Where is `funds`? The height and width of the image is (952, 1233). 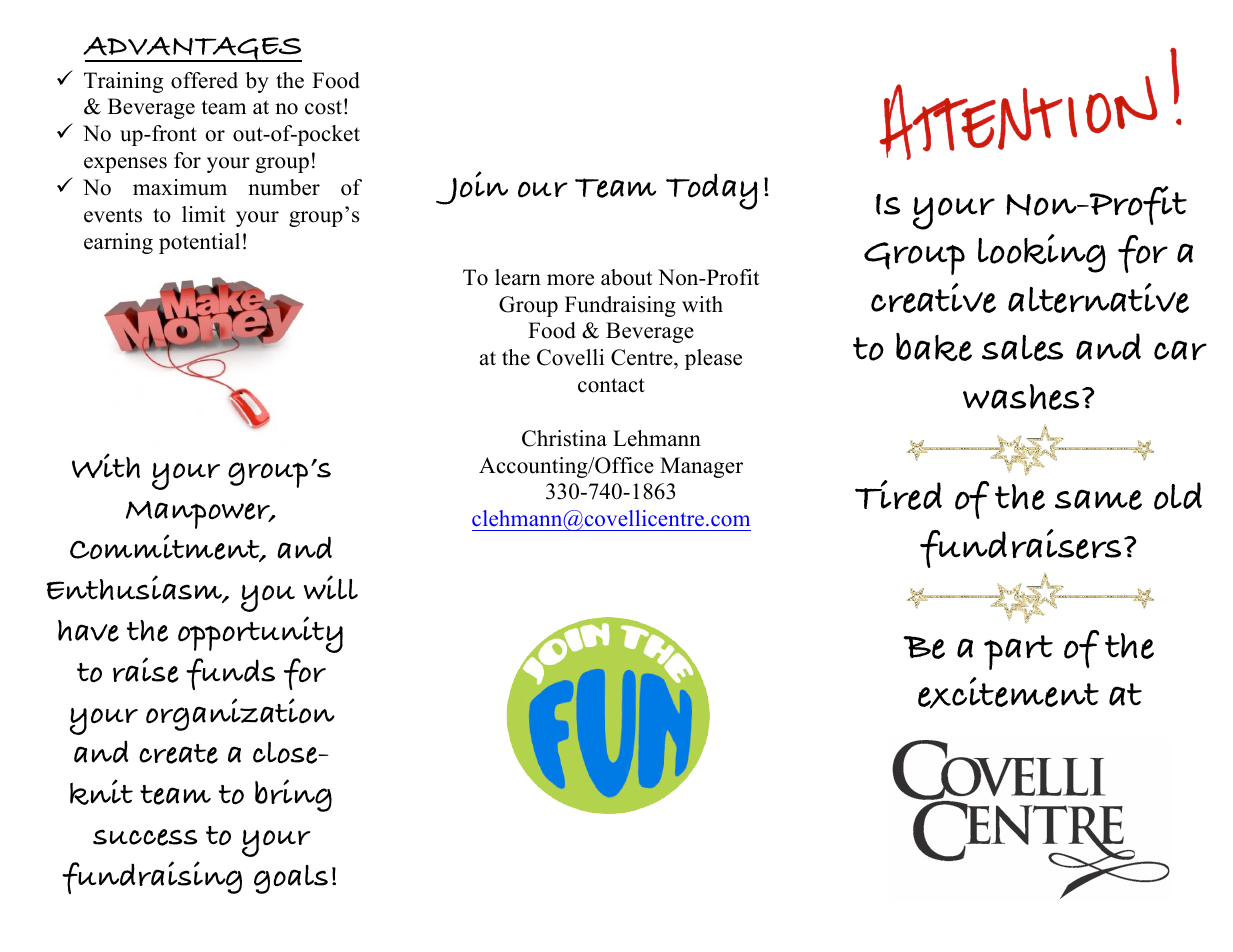
funds is located at coordinates (230, 674).
